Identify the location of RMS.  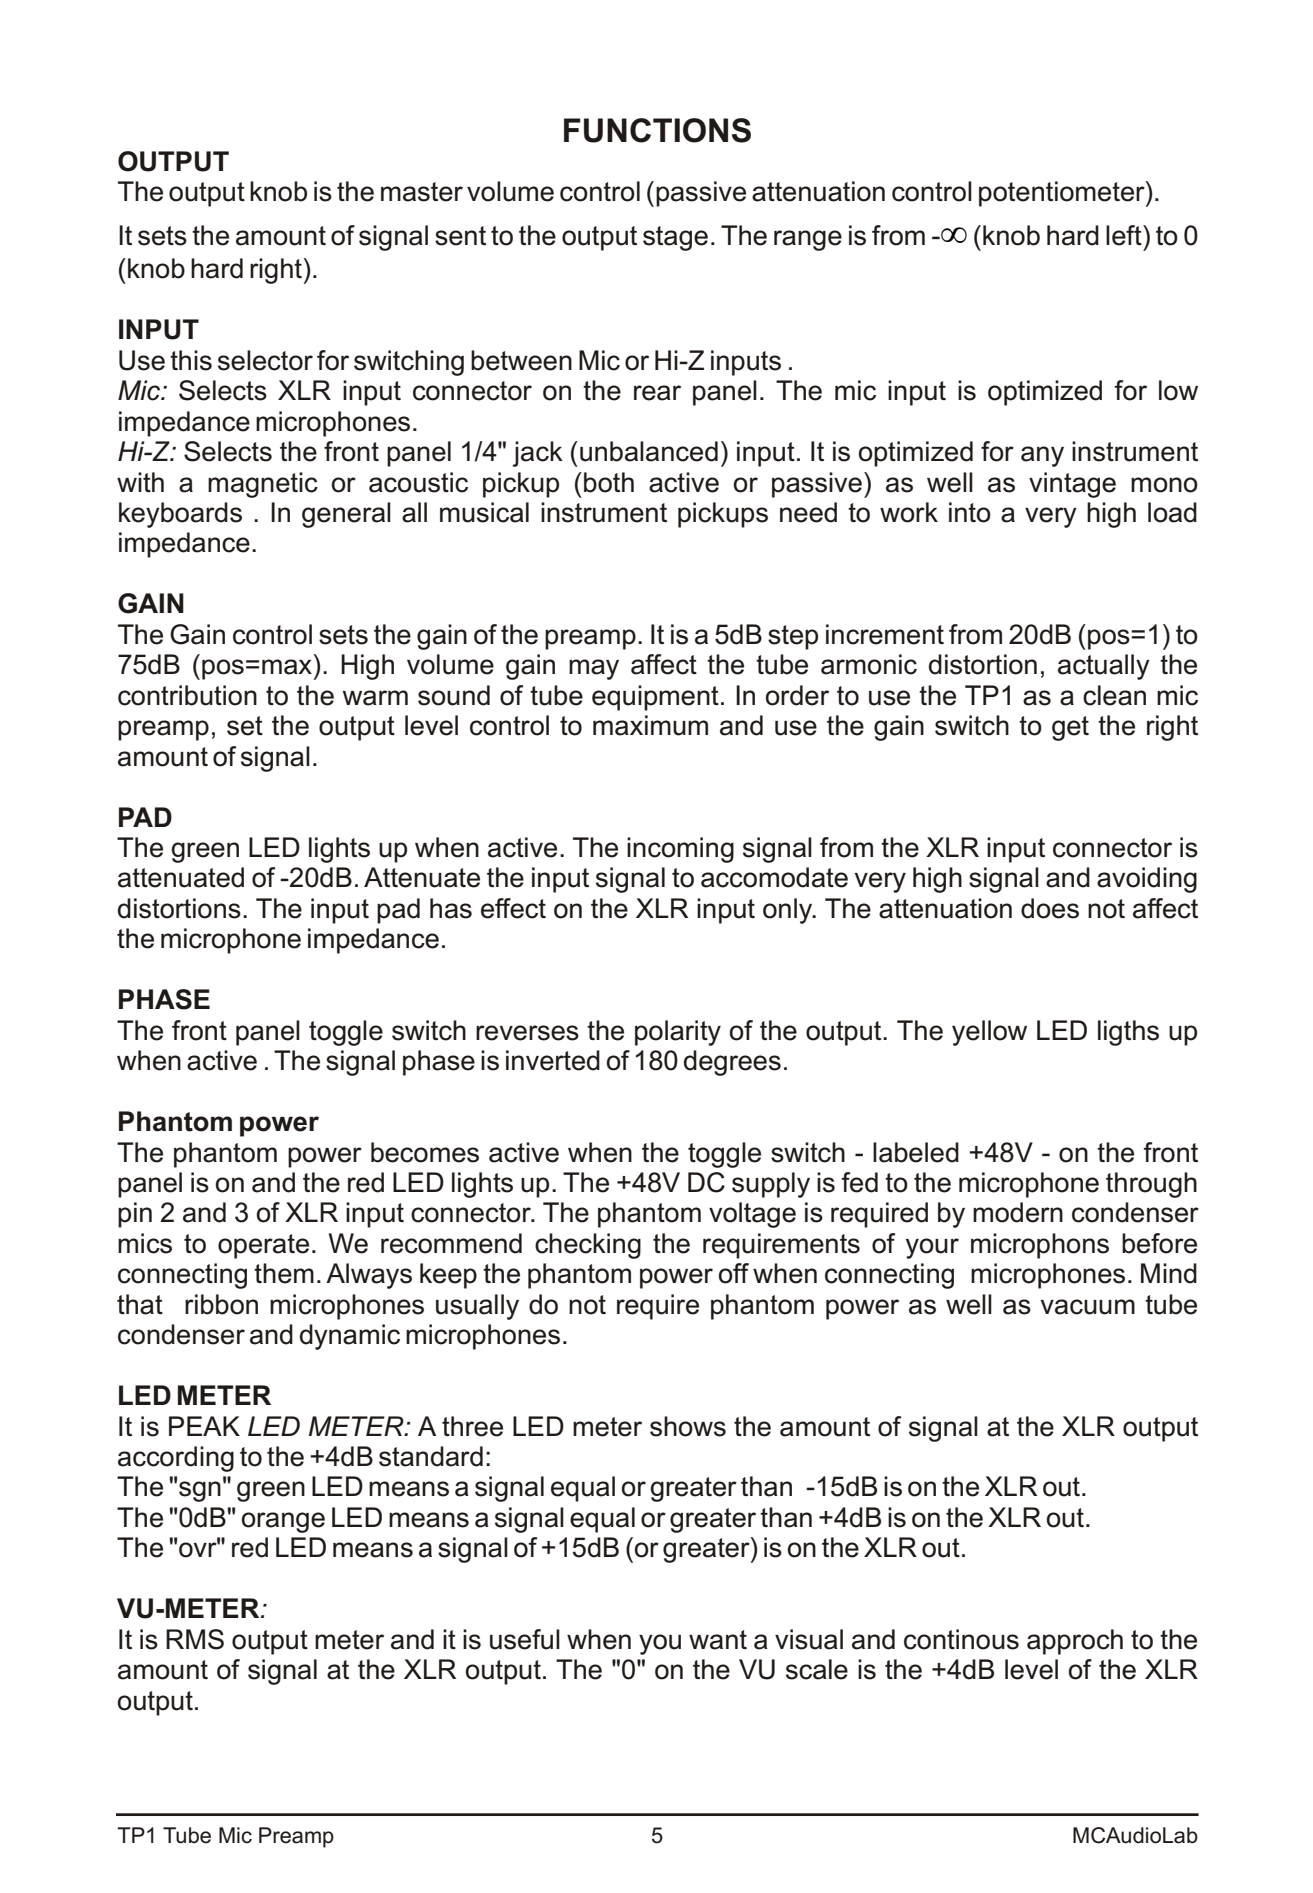
(195, 1639).
